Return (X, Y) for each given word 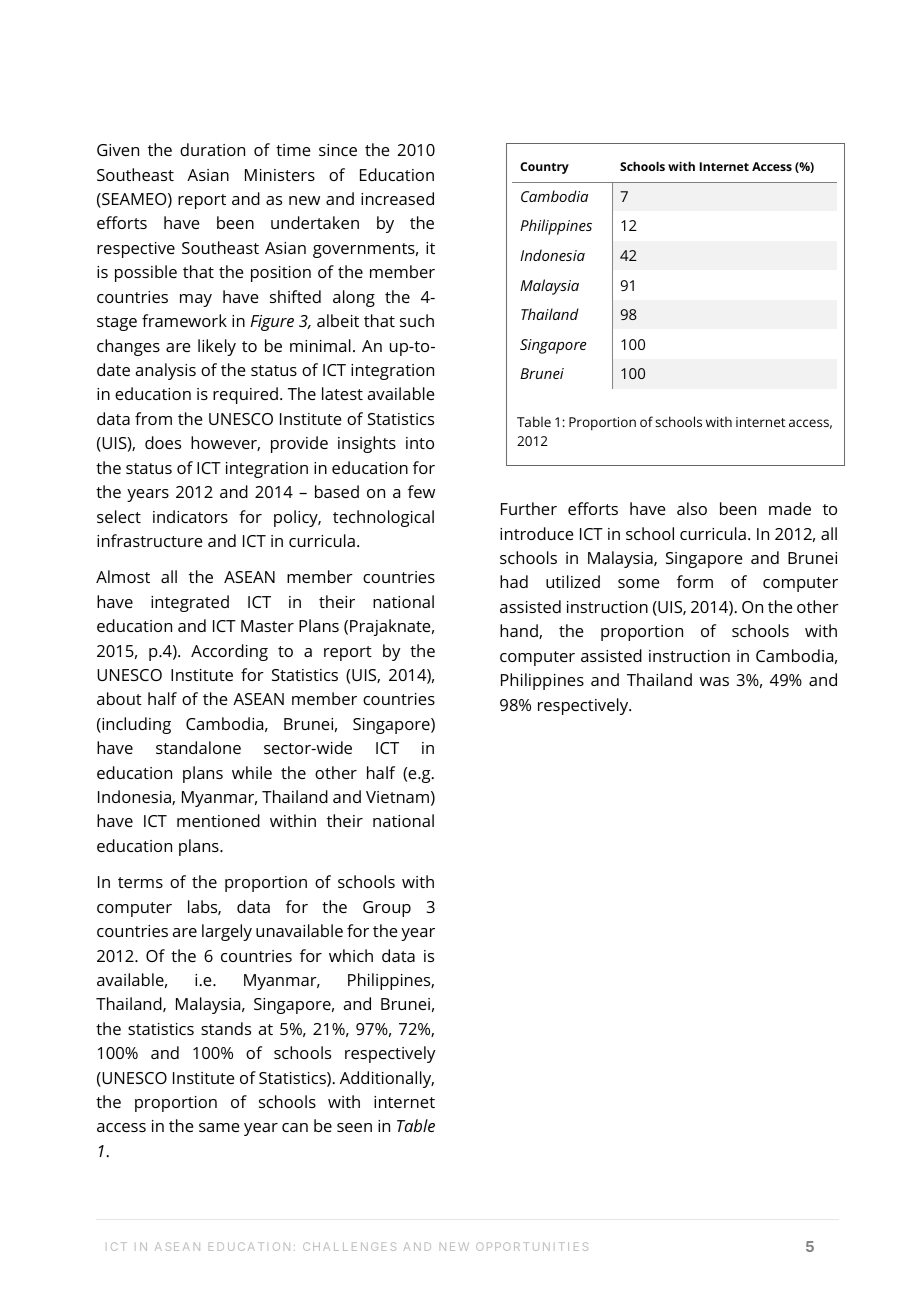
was (714, 681)
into (420, 443)
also (692, 508)
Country (544, 168)
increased (397, 198)
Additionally (387, 1079)
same (219, 1127)
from (153, 418)
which (351, 955)
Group (387, 909)
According (229, 652)
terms (140, 882)
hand (520, 631)
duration (212, 149)
